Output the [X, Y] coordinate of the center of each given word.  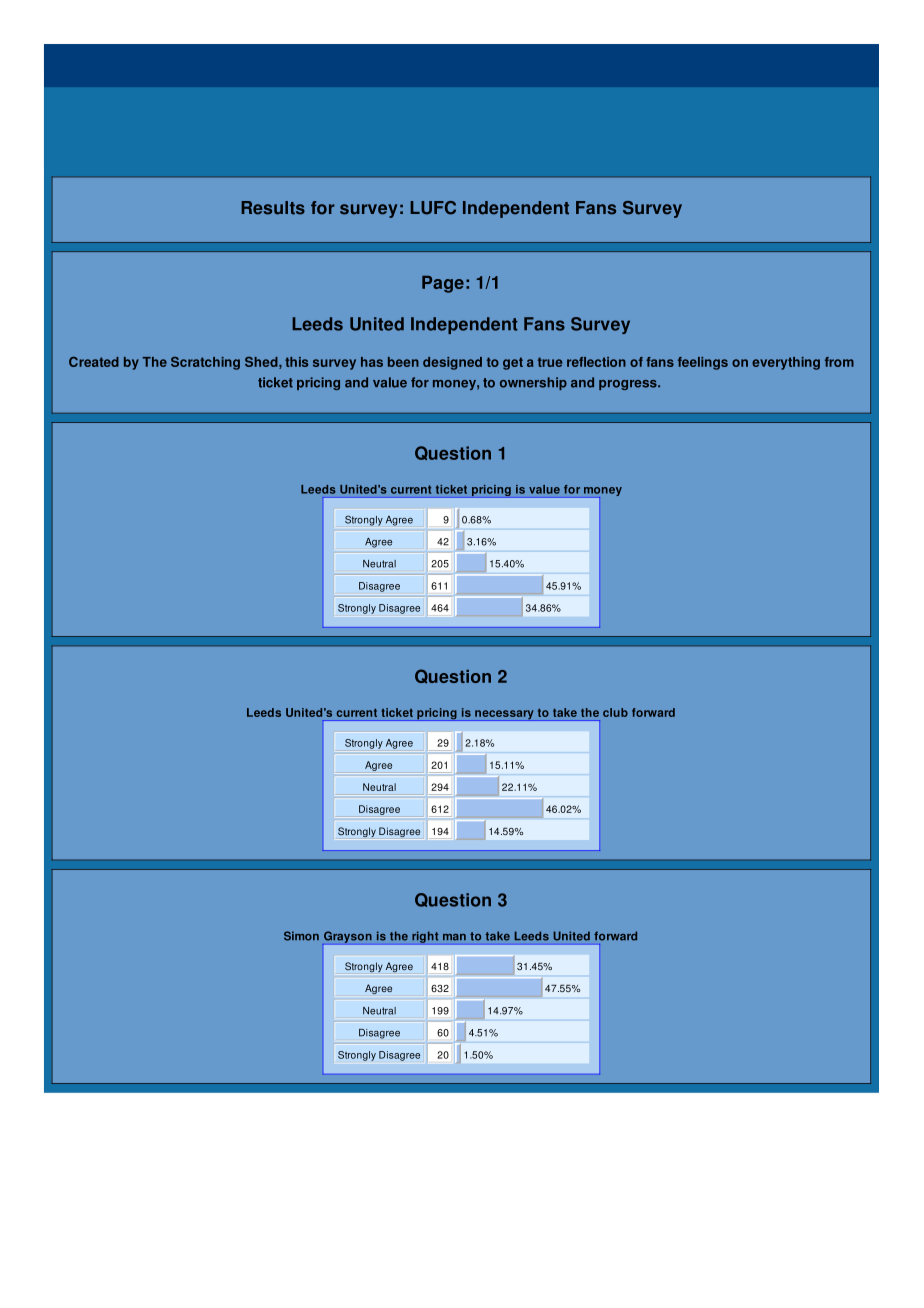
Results [273, 208]
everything [786, 363]
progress [629, 385]
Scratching [205, 363]
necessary [504, 715]
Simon [301, 936]
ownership [533, 383]
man [454, 937]
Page [443, 284]
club [615, 712]
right [425, 937]
